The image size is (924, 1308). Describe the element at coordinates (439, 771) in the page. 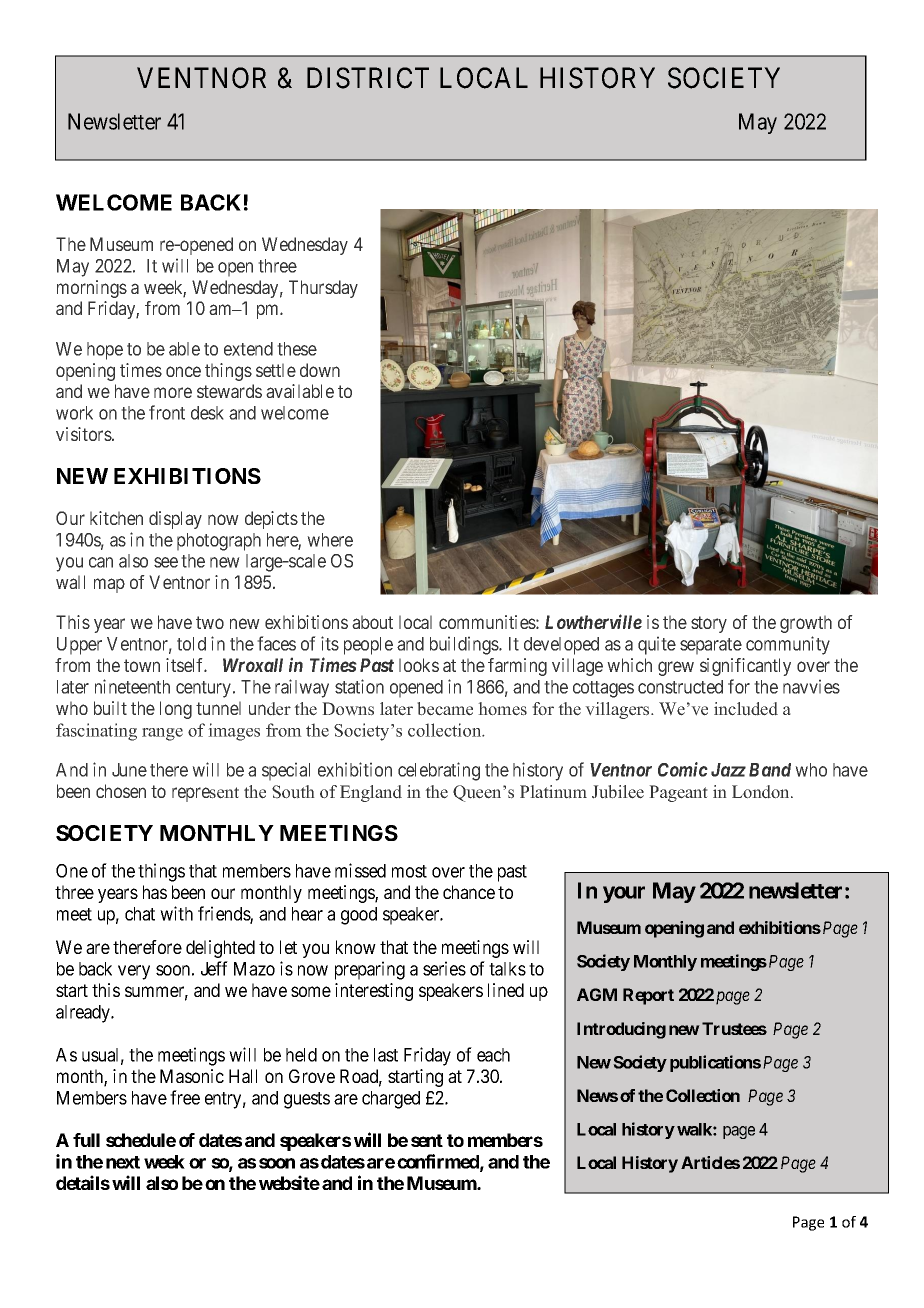

I see `celebrating` at that location.
